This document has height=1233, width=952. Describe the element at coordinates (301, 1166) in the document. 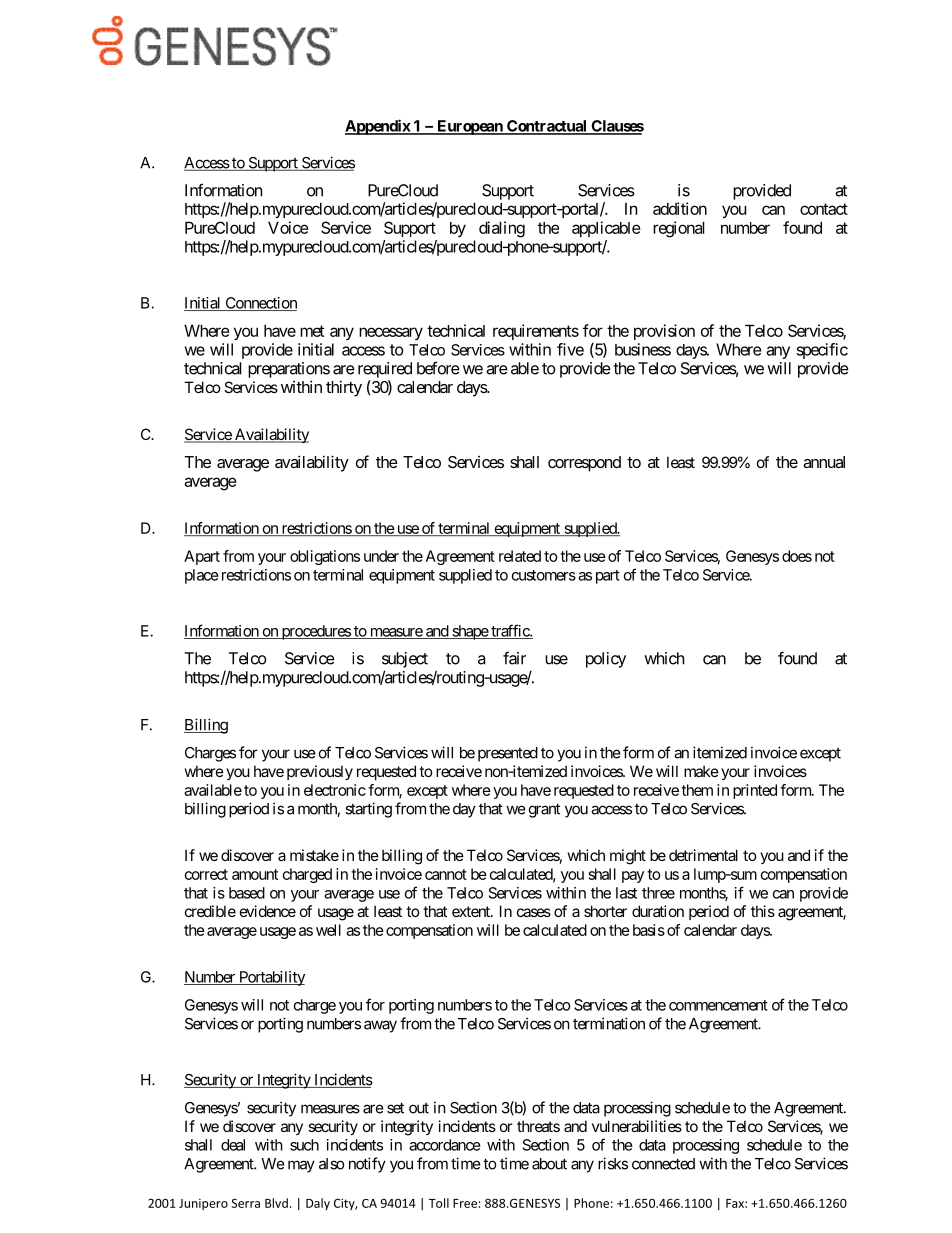

I see `may` at that location.
